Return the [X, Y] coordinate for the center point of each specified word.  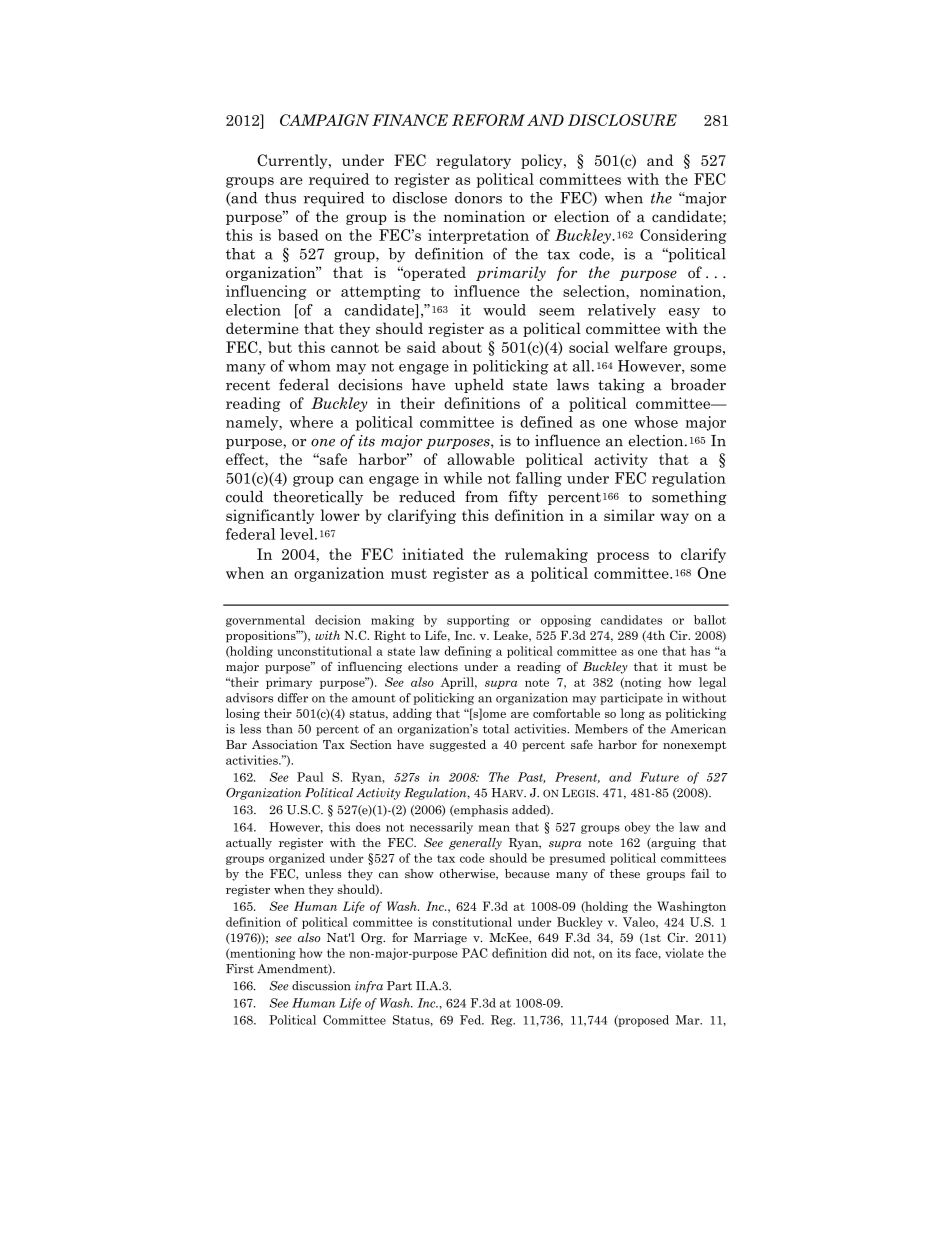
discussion [321, 986]
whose [656, 422]
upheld [479, 386]
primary [289, 683]
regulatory [473, 161]
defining [468, 652]
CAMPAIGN [324, 120]
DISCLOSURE [622, 120]
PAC [475, 953]
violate [685, 953]
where [311, 422]
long [633, 714]
